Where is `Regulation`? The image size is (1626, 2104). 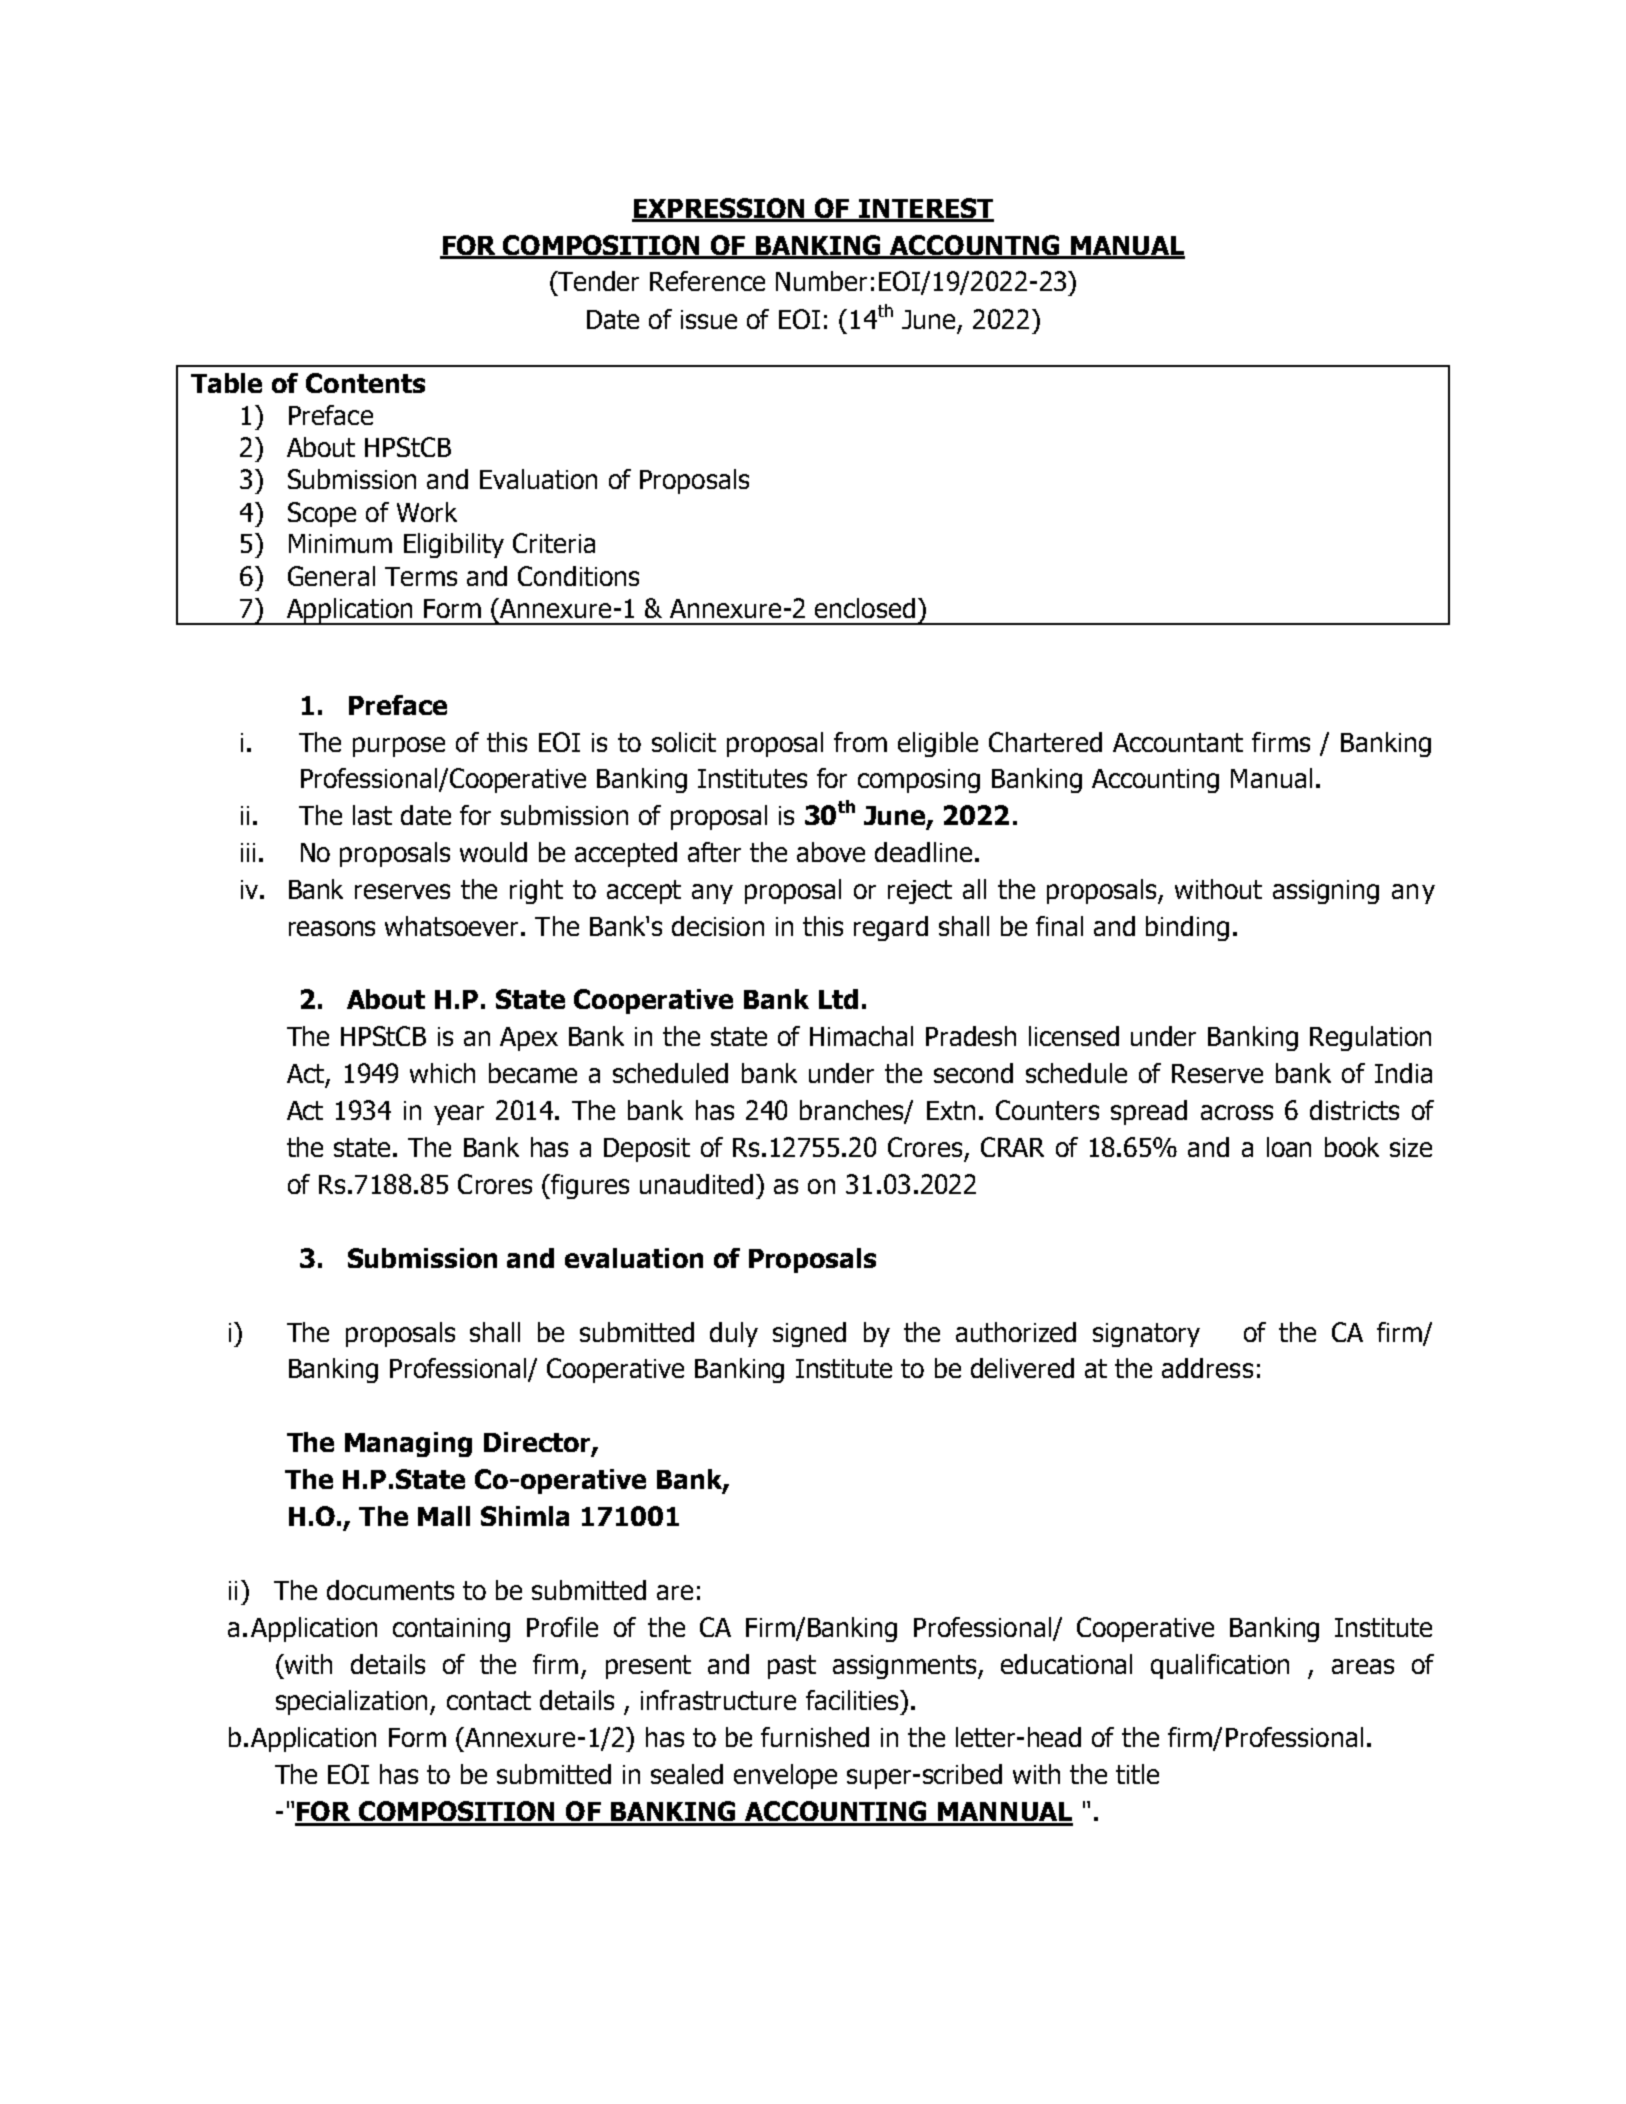 Regulation is located at coordinates (1370, 1038).
